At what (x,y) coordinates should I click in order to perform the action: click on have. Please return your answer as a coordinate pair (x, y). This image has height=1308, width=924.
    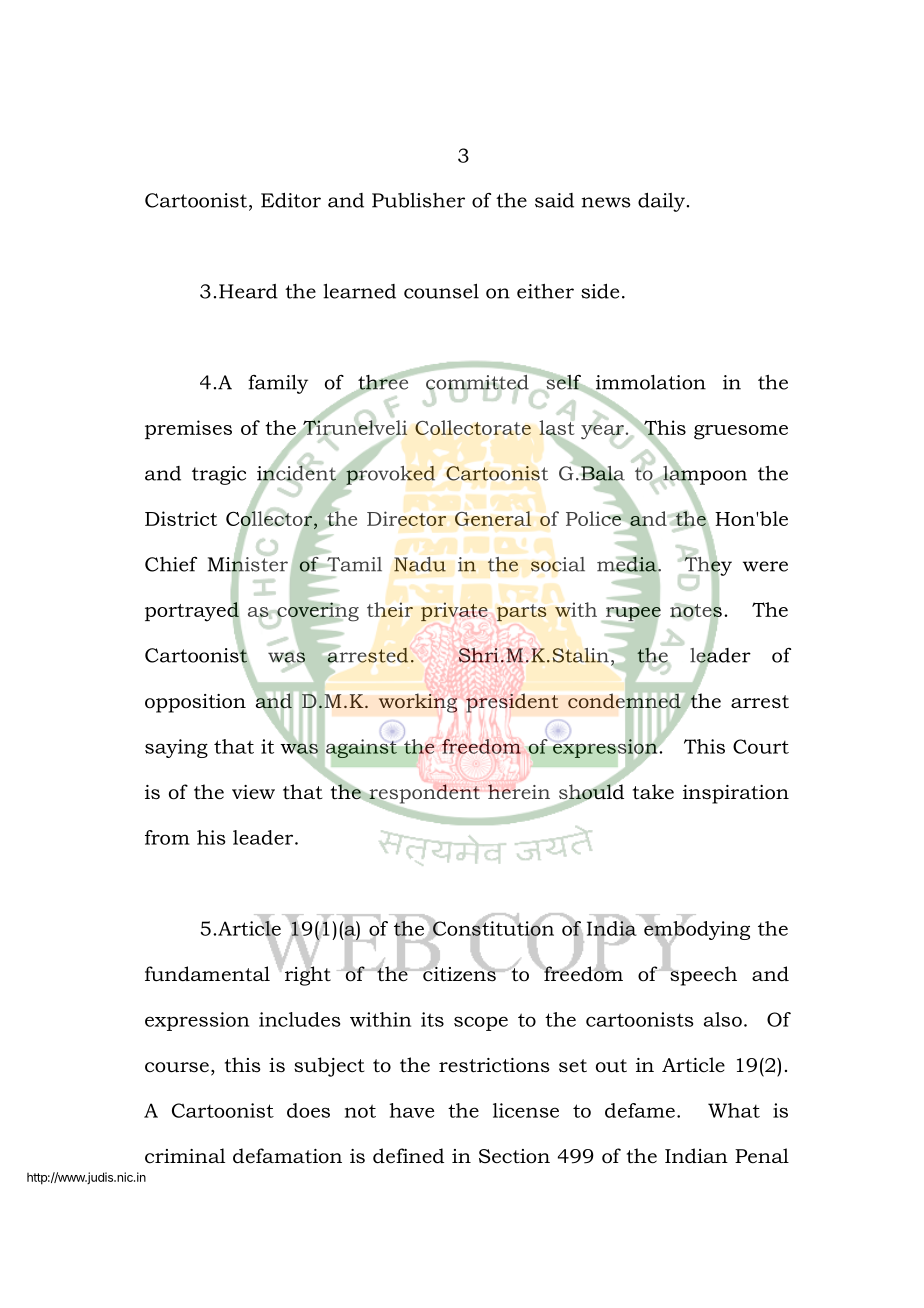
    Looking at the image, I should click on (412, 1110).
